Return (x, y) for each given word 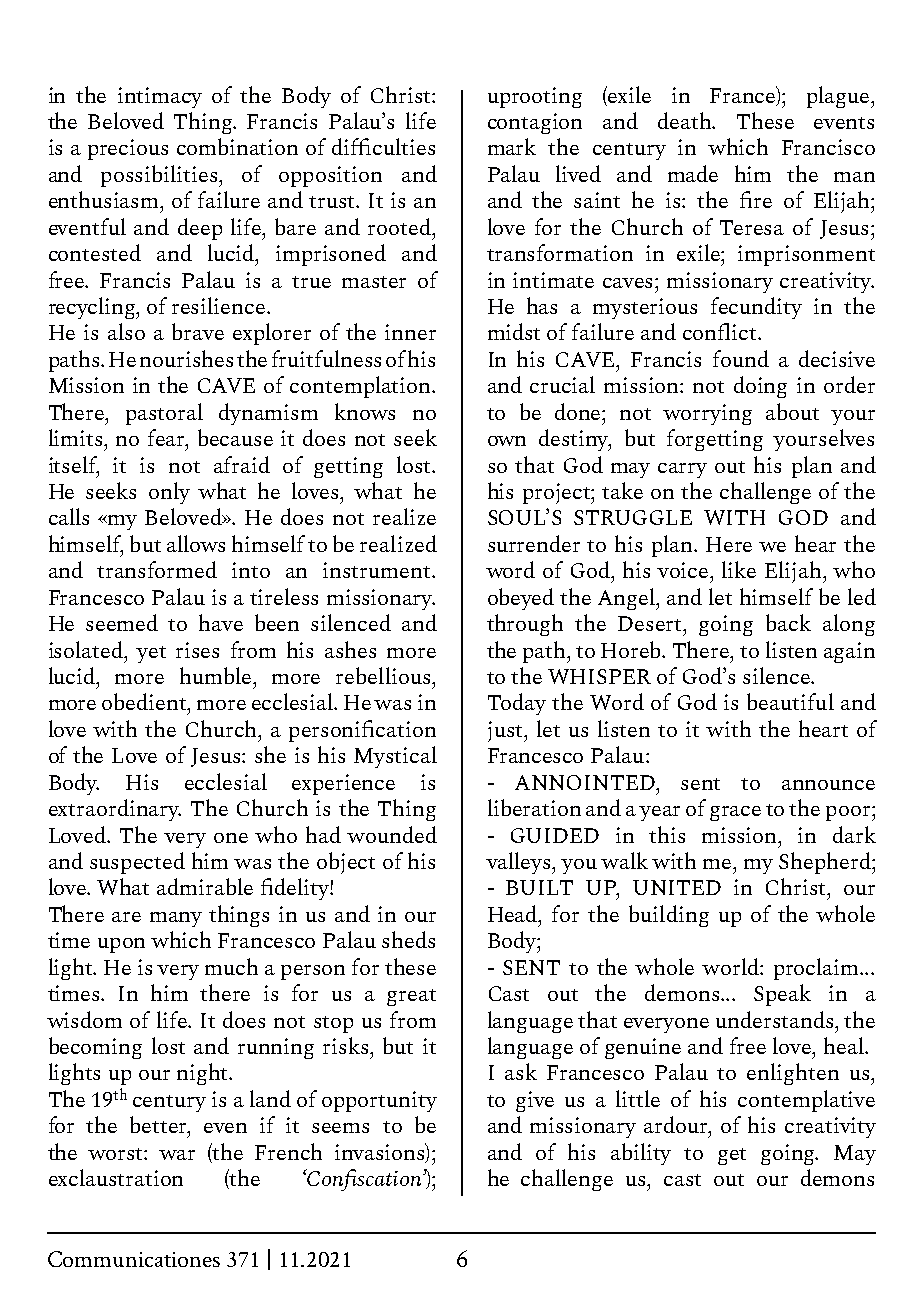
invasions (381, 1152)
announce (828, 785)
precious (128, 149)
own (507, 441)
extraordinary (115, 810)
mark (512, 146)
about (792, 411)
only (169, 493)
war (177, 1155)
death (686, 120)
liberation (534, 807)
